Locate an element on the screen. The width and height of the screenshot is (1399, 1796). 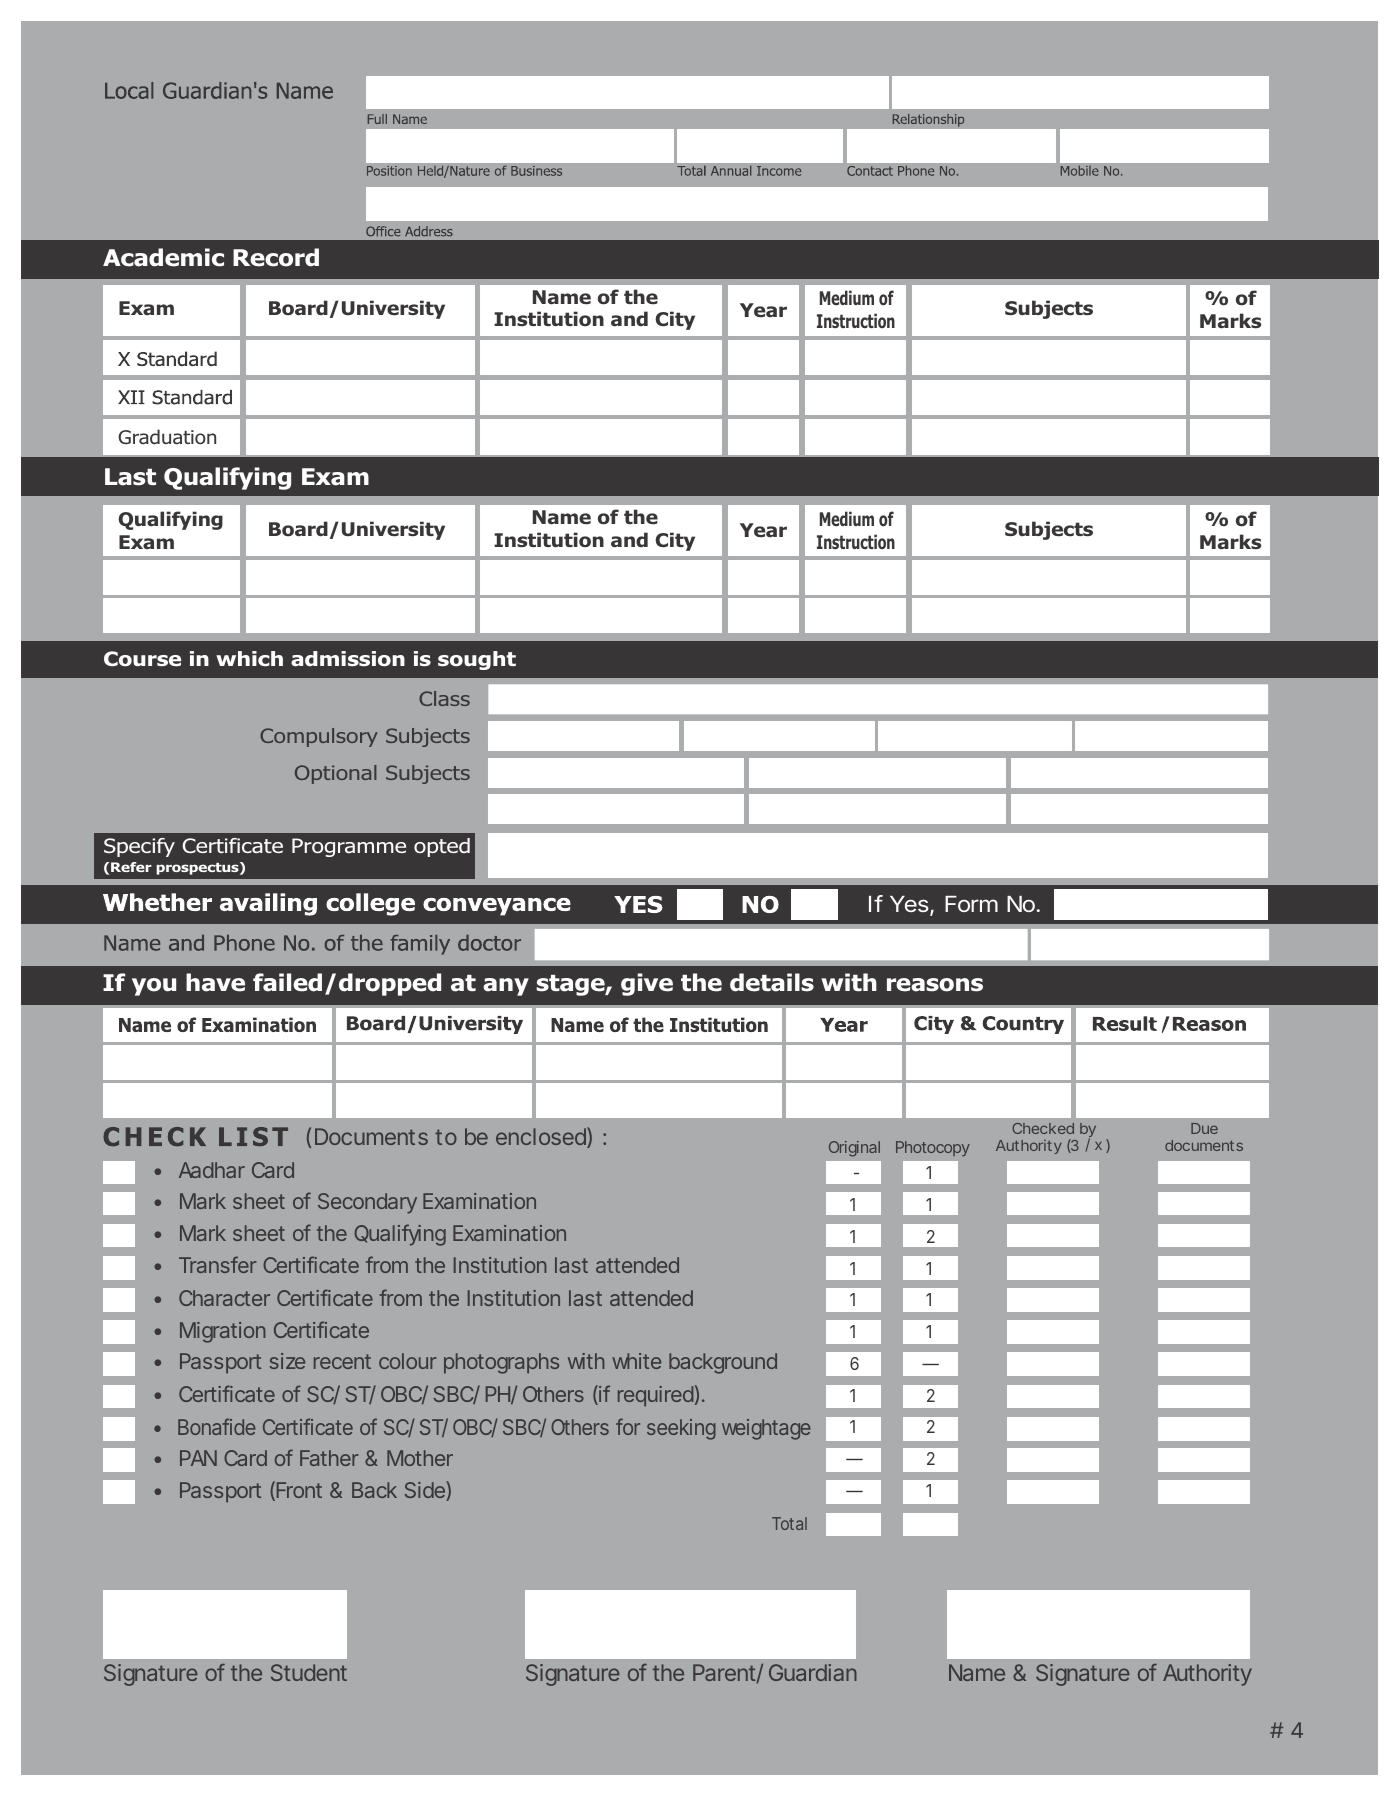
Checked is located at coordinates (1043, 1128).
